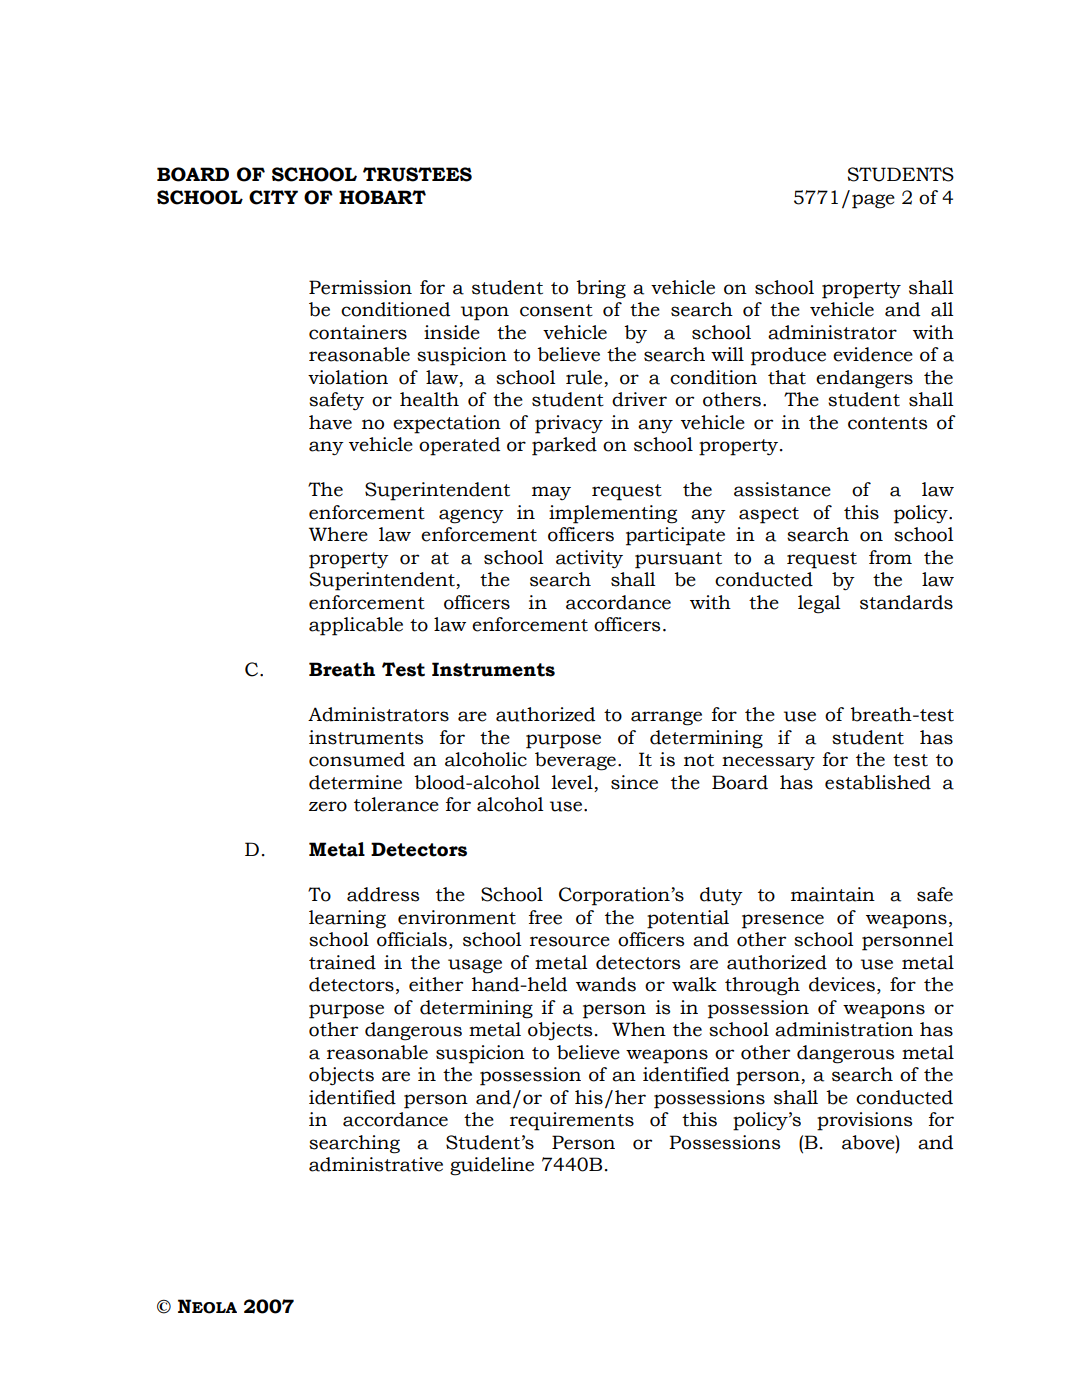 Image resolution: width=1067 pixels, height=1380 pixels. What do you see at coordinates (666, 718) in the image?
I see `arrange` at bounding box center [666, 718].
